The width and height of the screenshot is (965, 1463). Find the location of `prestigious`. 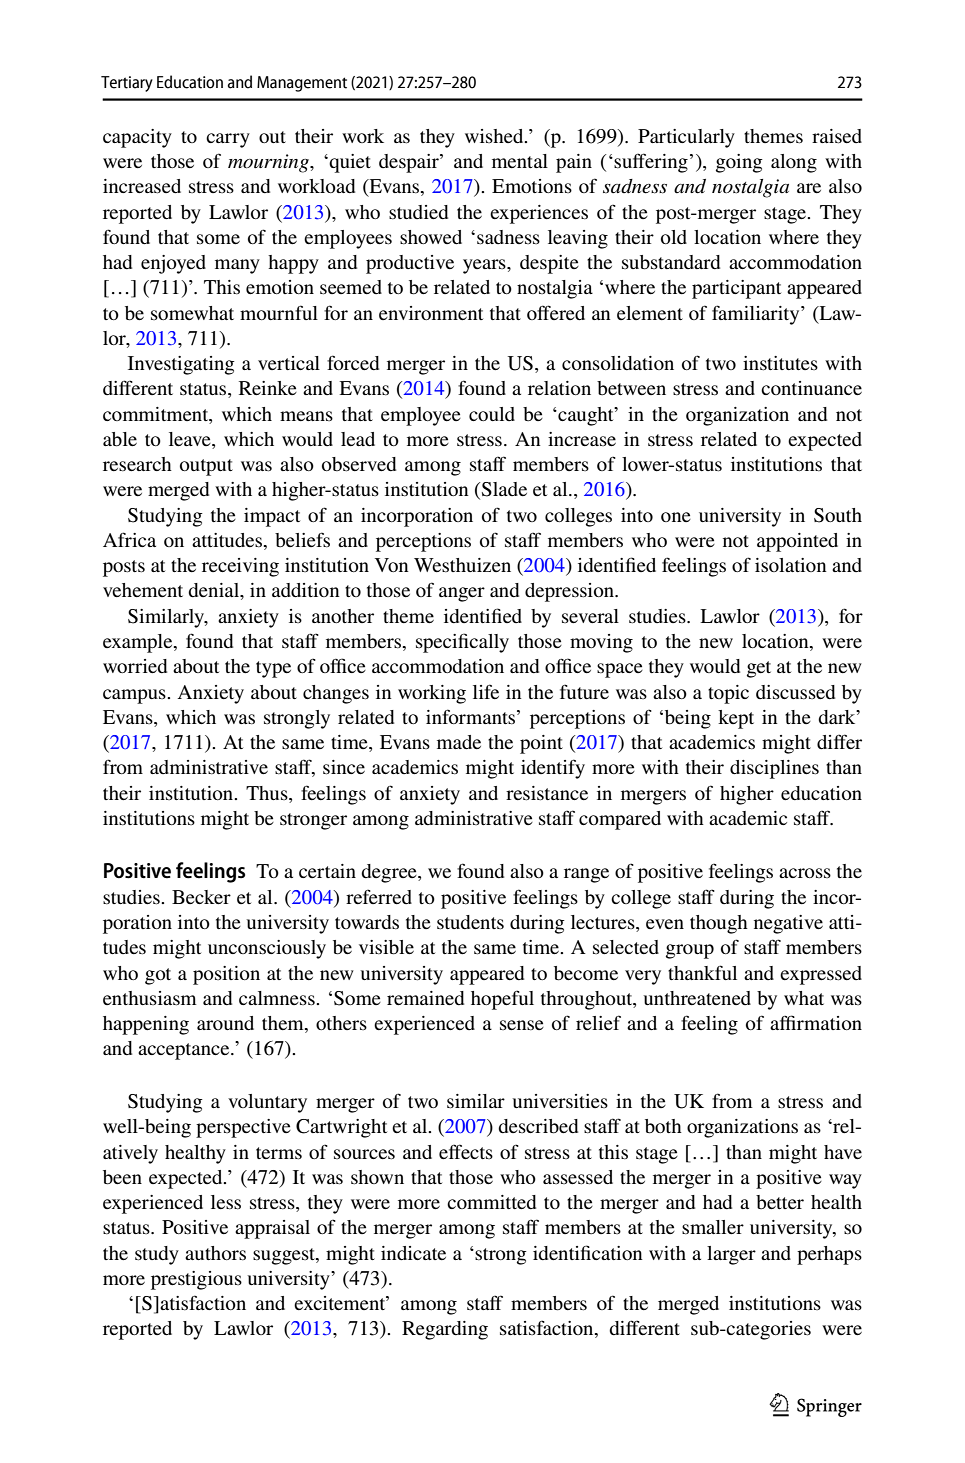

prestigious is located at coordinates (196, 1280).
